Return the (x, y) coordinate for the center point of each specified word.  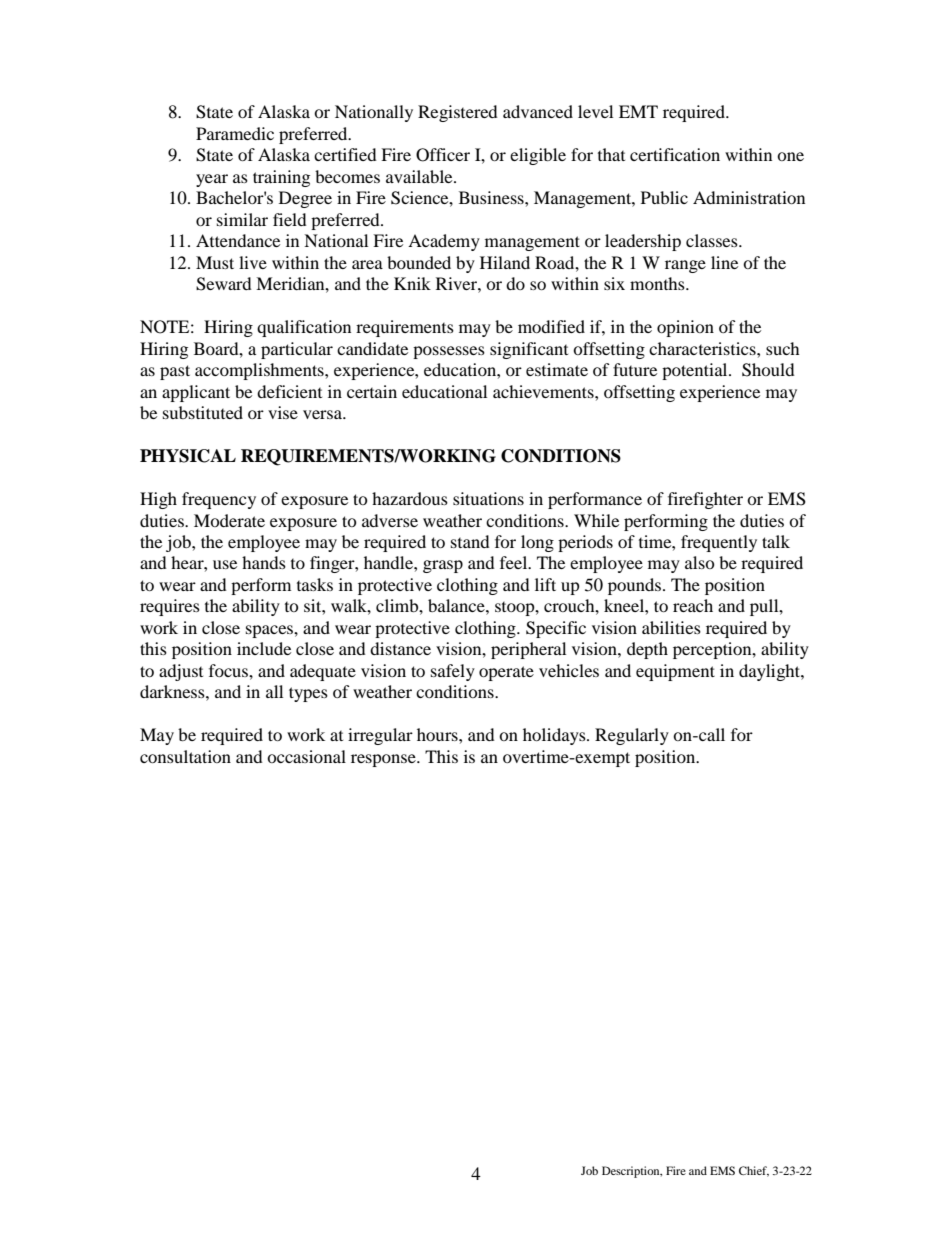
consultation (185, 756)
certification (675, 154)
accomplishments (260, 371)
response (384, 760)
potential (696, 371)
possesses (449, 352)
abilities (671, 627)
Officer (443, 155)
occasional (306, 756)
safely (453, 672)
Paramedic (235, 133)
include (264, 648)
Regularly (632, 736)
